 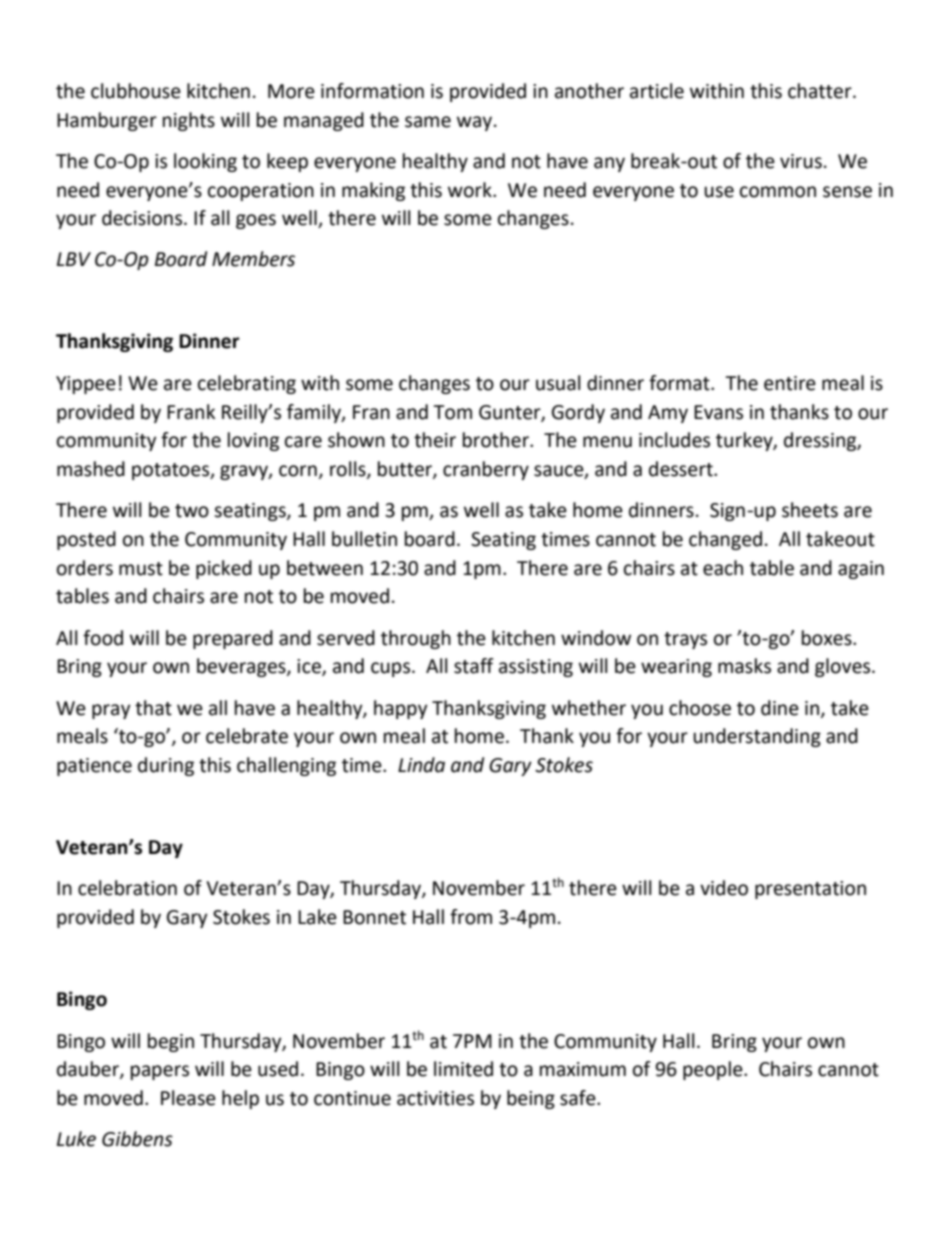 What do you see at coordinates (428, 122) in the document?
I see `same` at bounding box center [428, 122].
